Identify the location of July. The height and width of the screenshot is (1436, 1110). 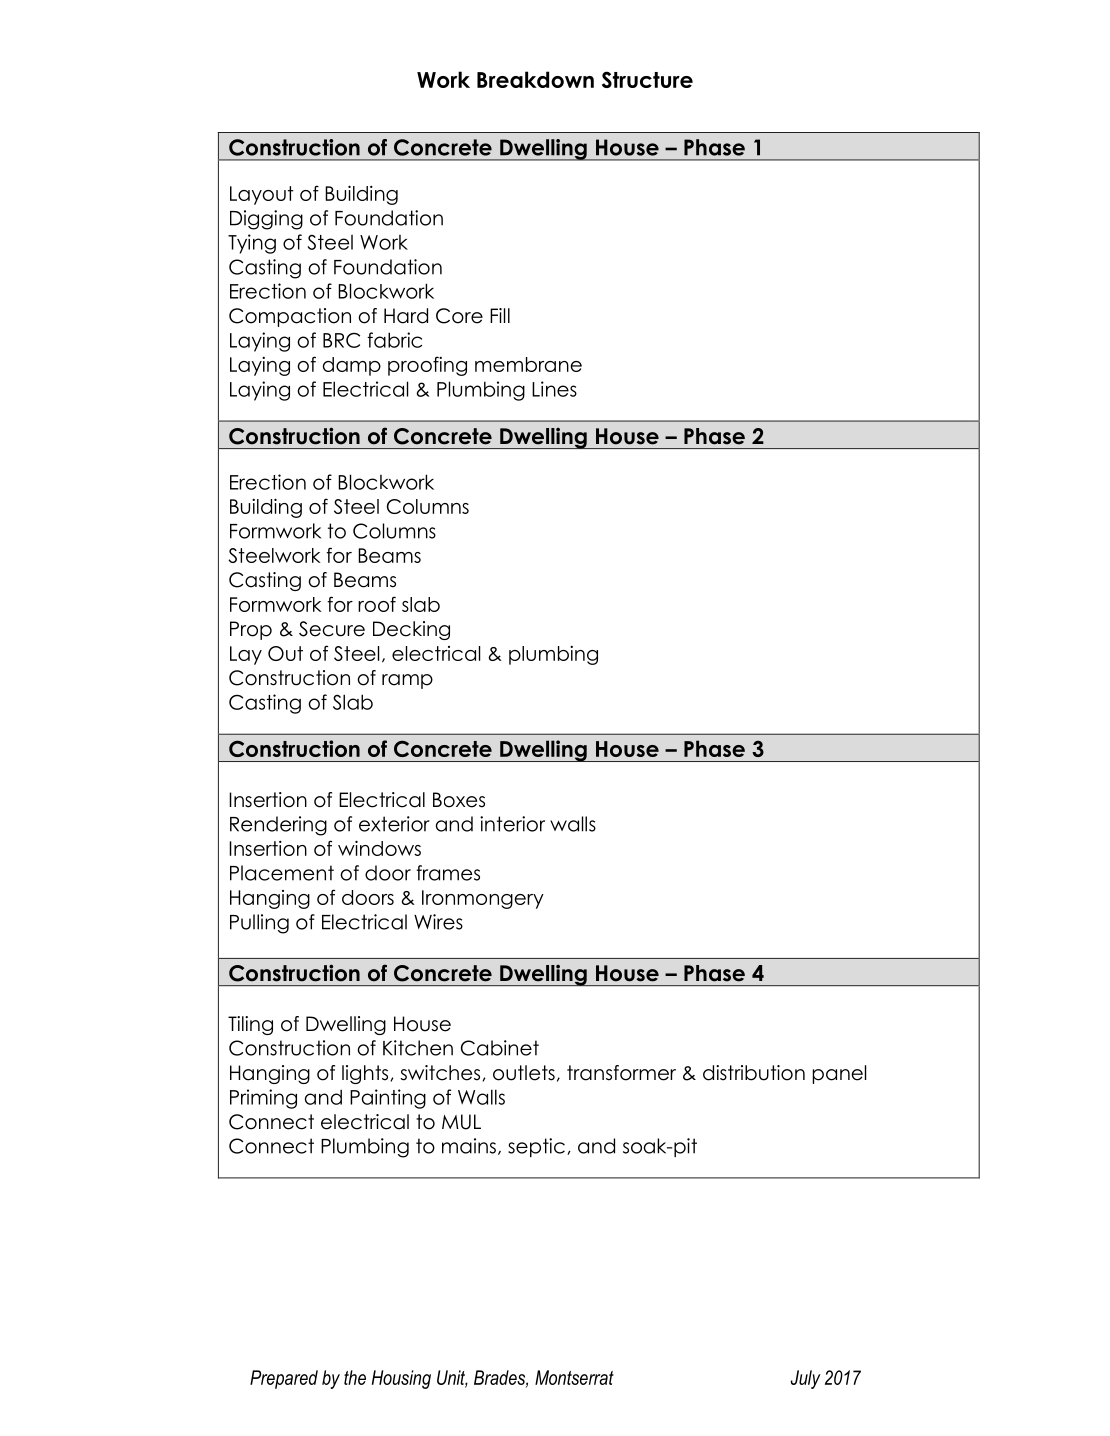
(806, 1379).
